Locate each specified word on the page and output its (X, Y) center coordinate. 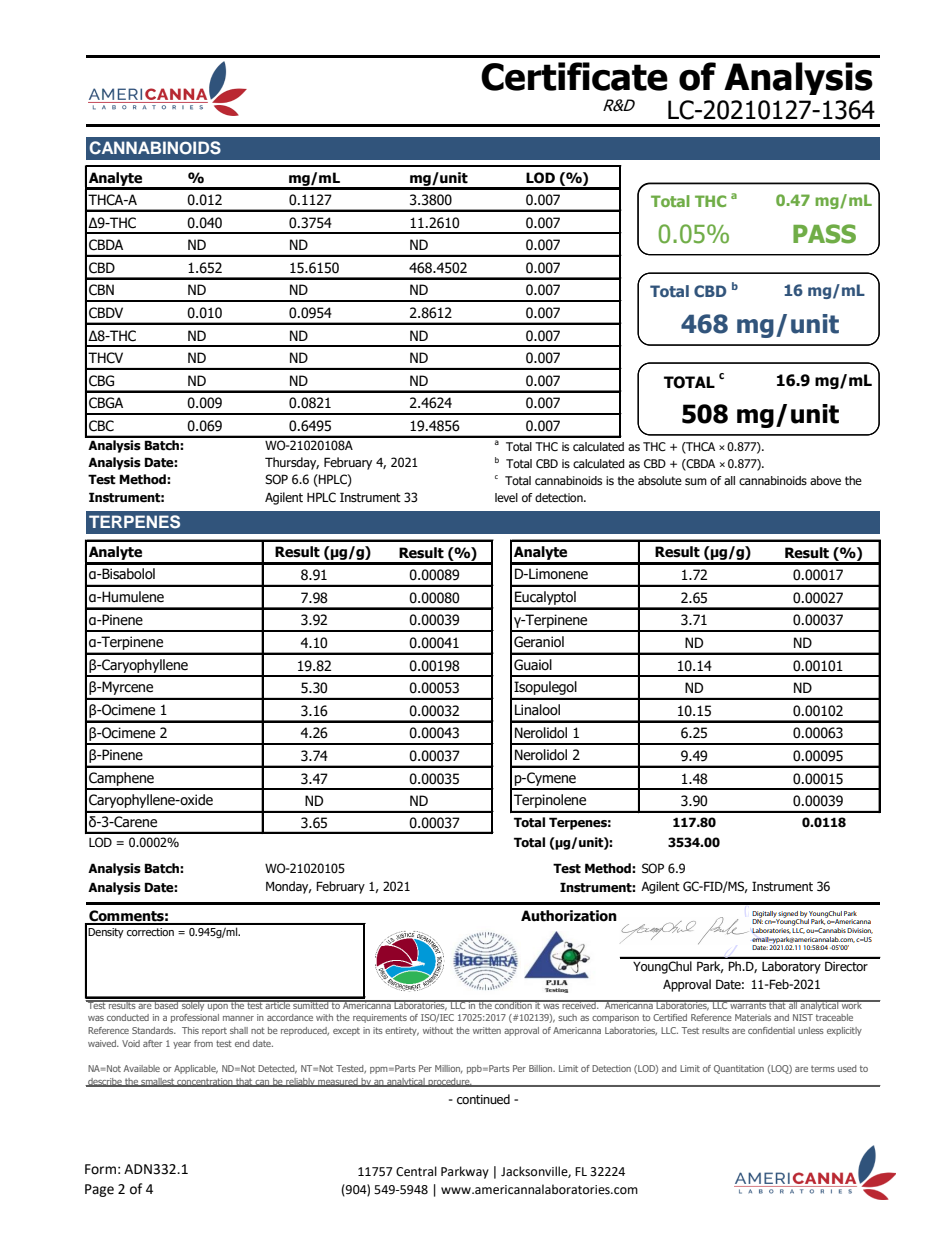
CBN (101, 290)
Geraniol (539, 642)
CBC (101, 426)
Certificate (574, 76)
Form (100, 1169)
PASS (824, 234)
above (825, 480)
